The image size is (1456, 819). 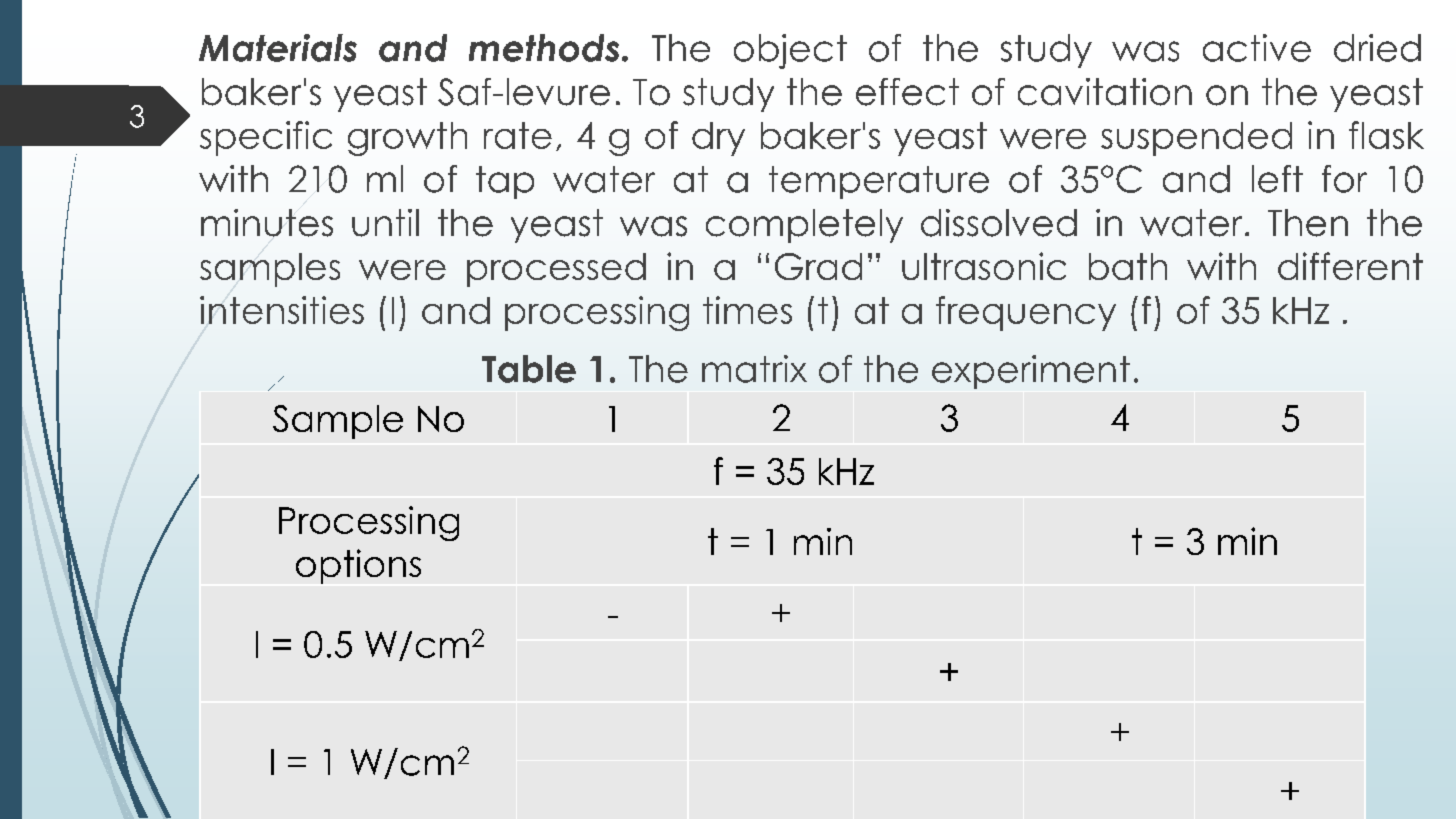 What do you see at coordinates (282, 310) in the image?
I see `intensities` at bounding box center [282, 310].
